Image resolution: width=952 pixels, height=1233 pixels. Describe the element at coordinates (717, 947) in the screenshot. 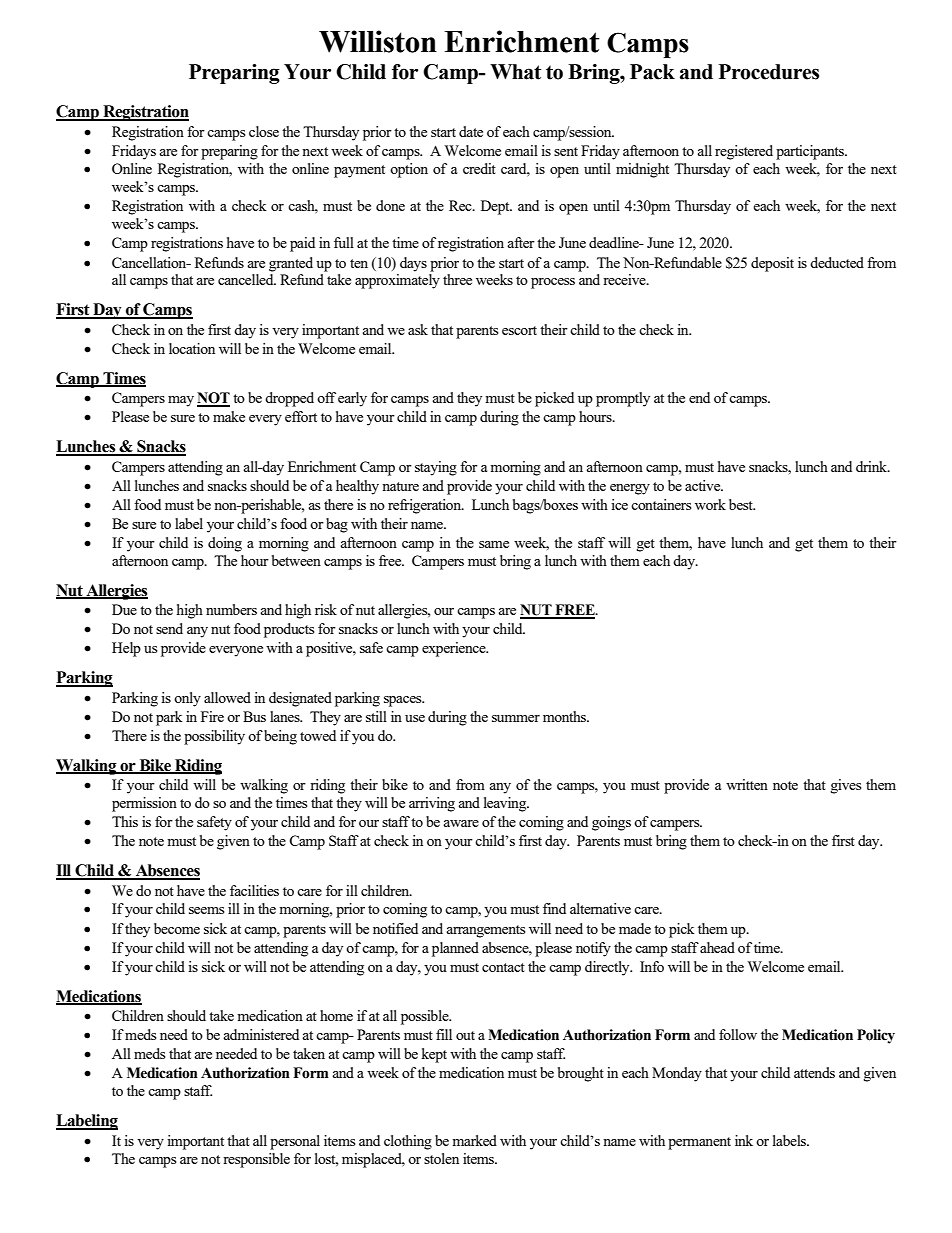

I see `ahead` at that location.
